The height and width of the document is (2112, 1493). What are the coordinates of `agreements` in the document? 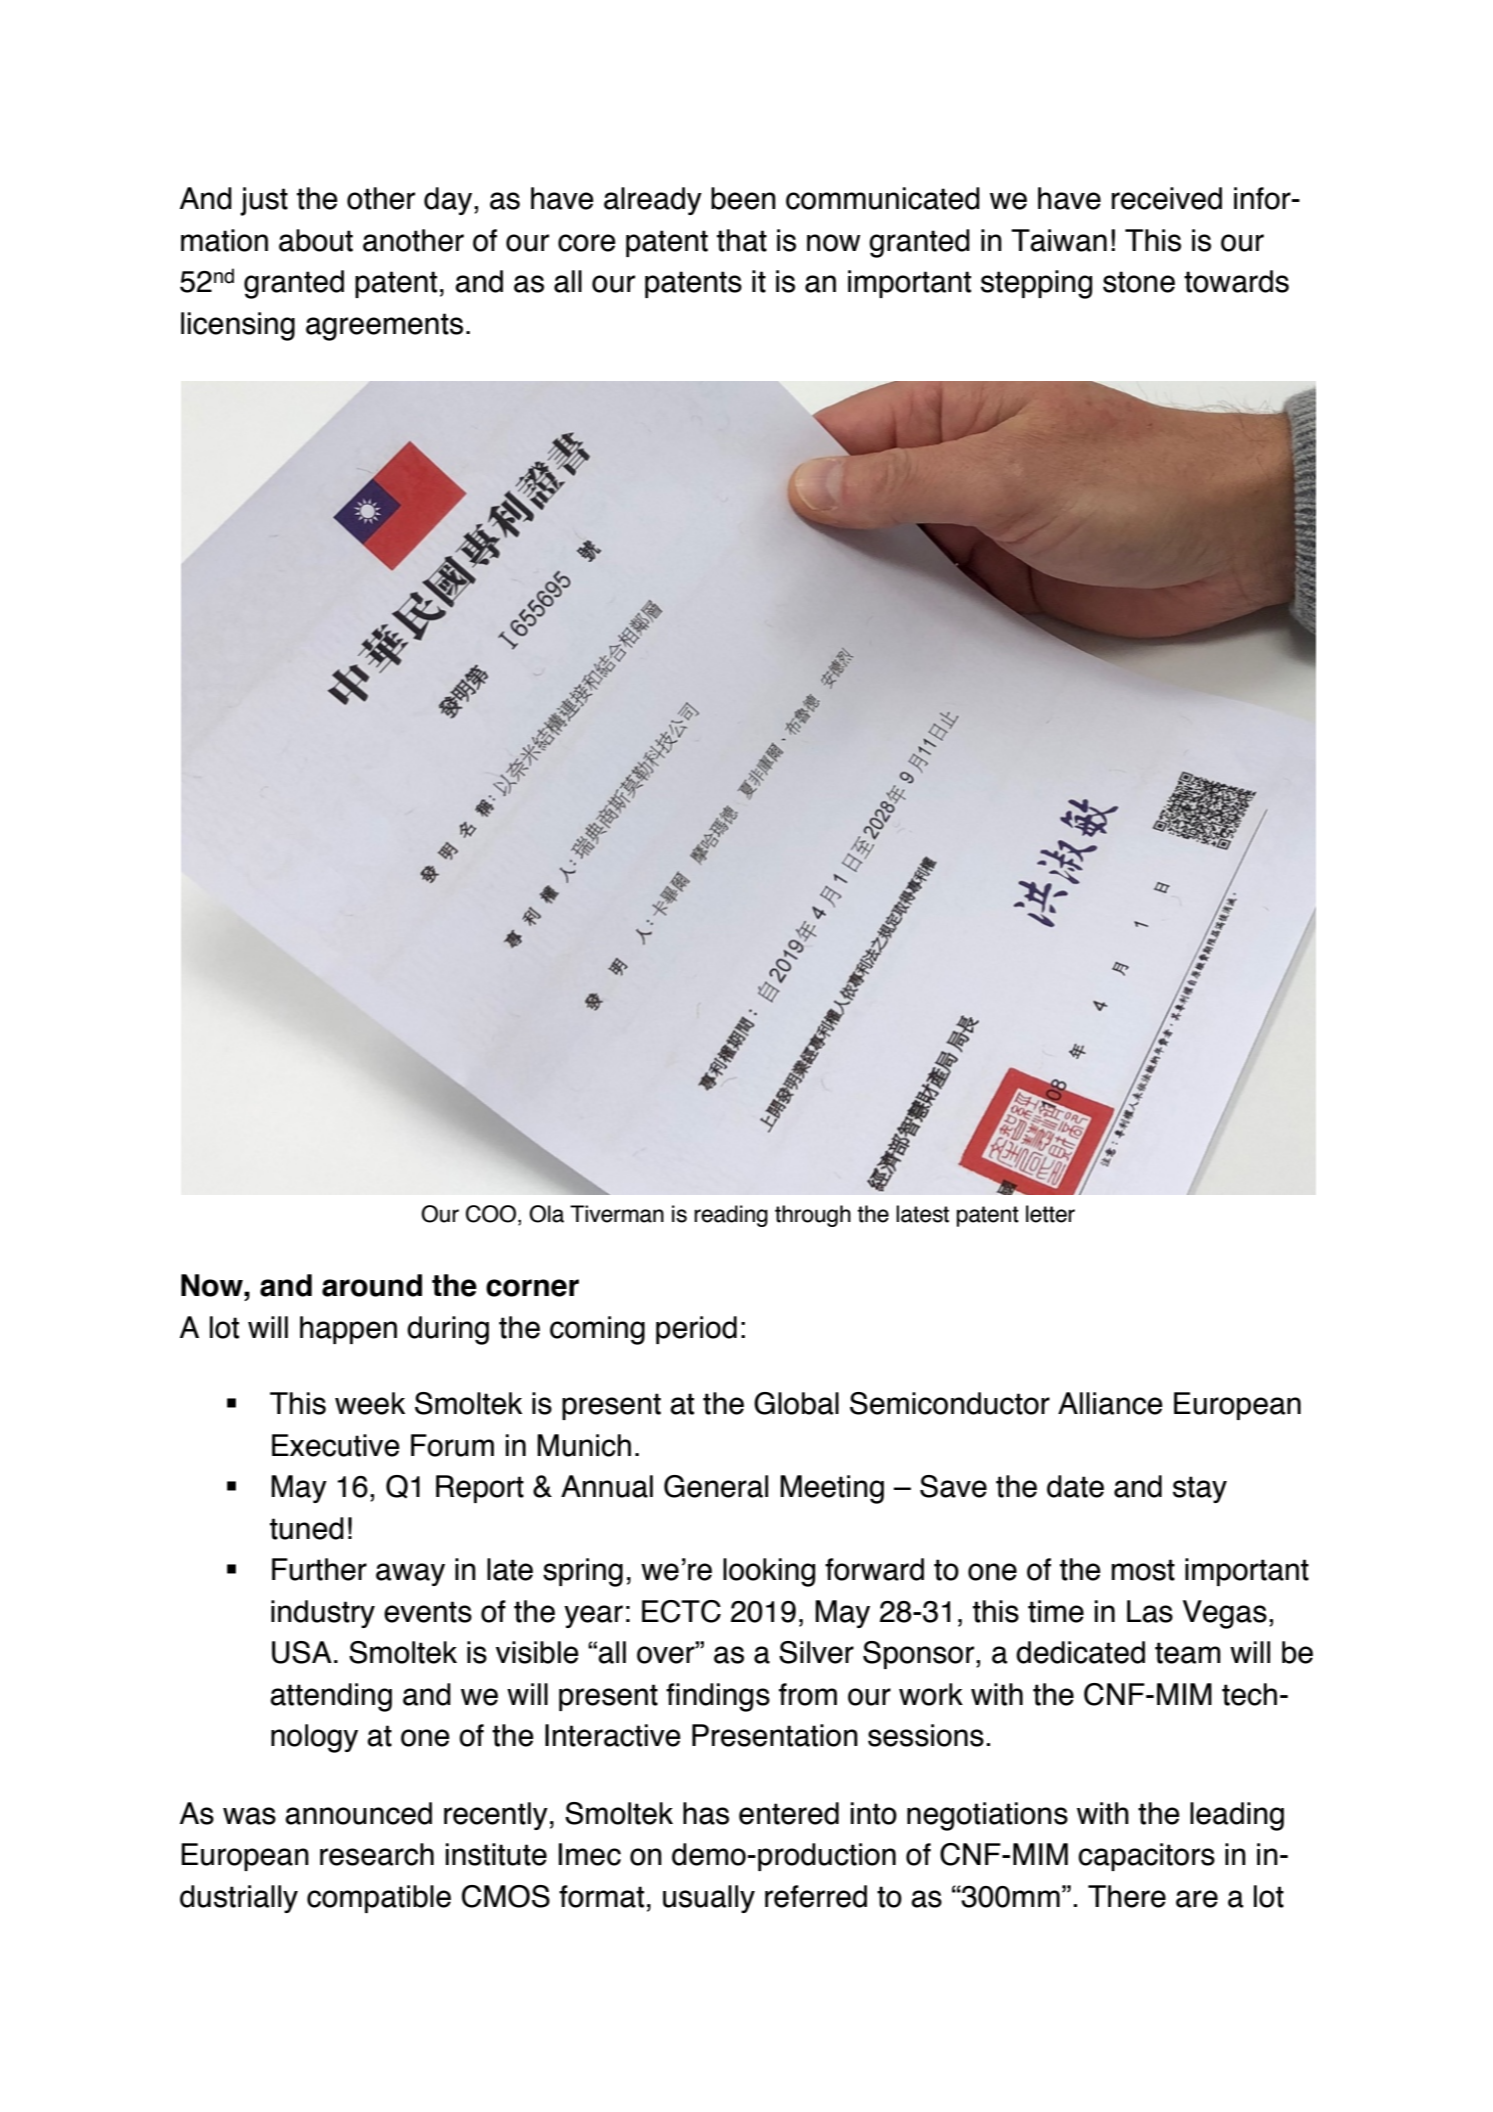 It's located at (384, 327).
